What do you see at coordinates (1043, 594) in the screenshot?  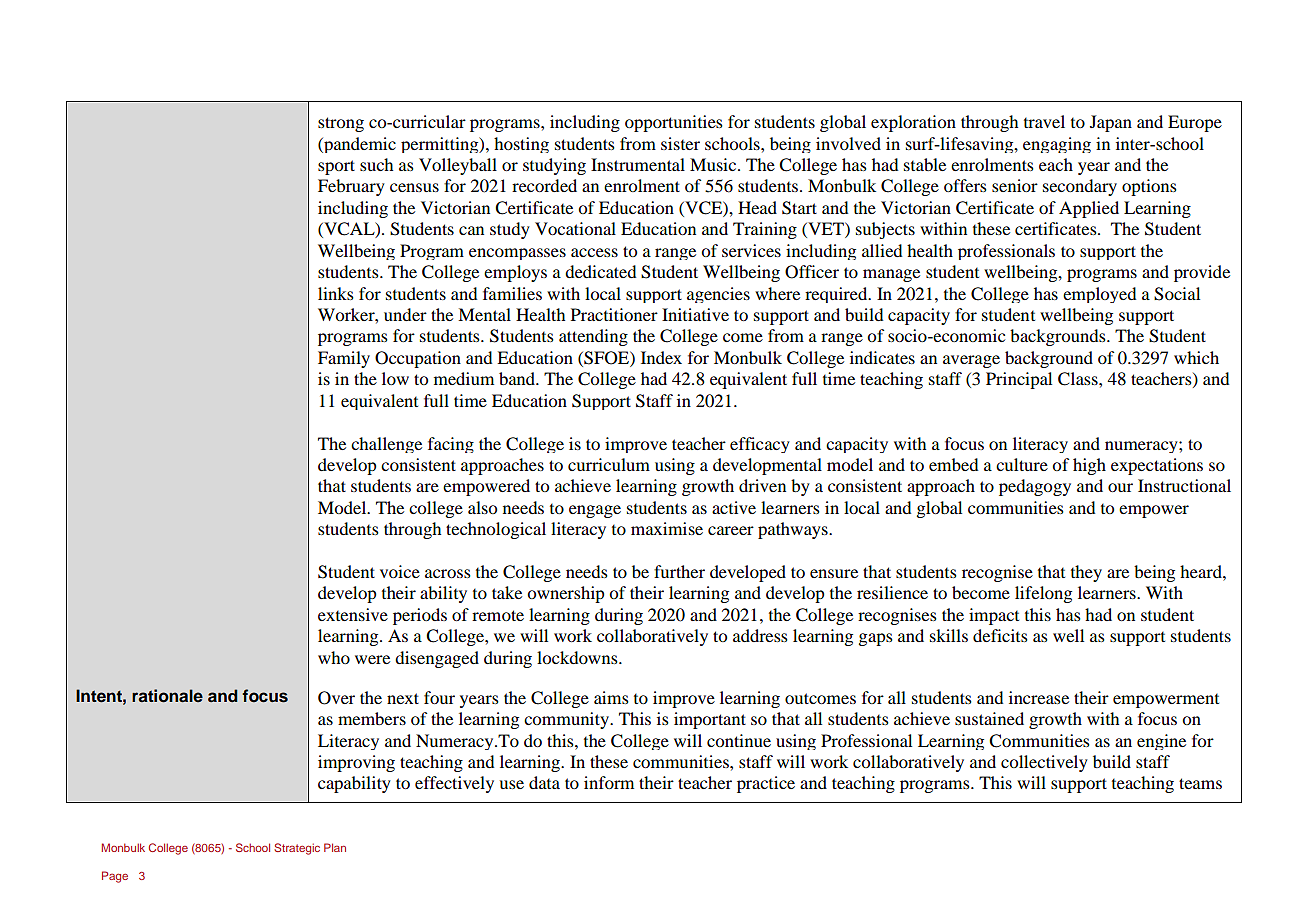 I see `lifelong` at bounding box center [1043, 594].
